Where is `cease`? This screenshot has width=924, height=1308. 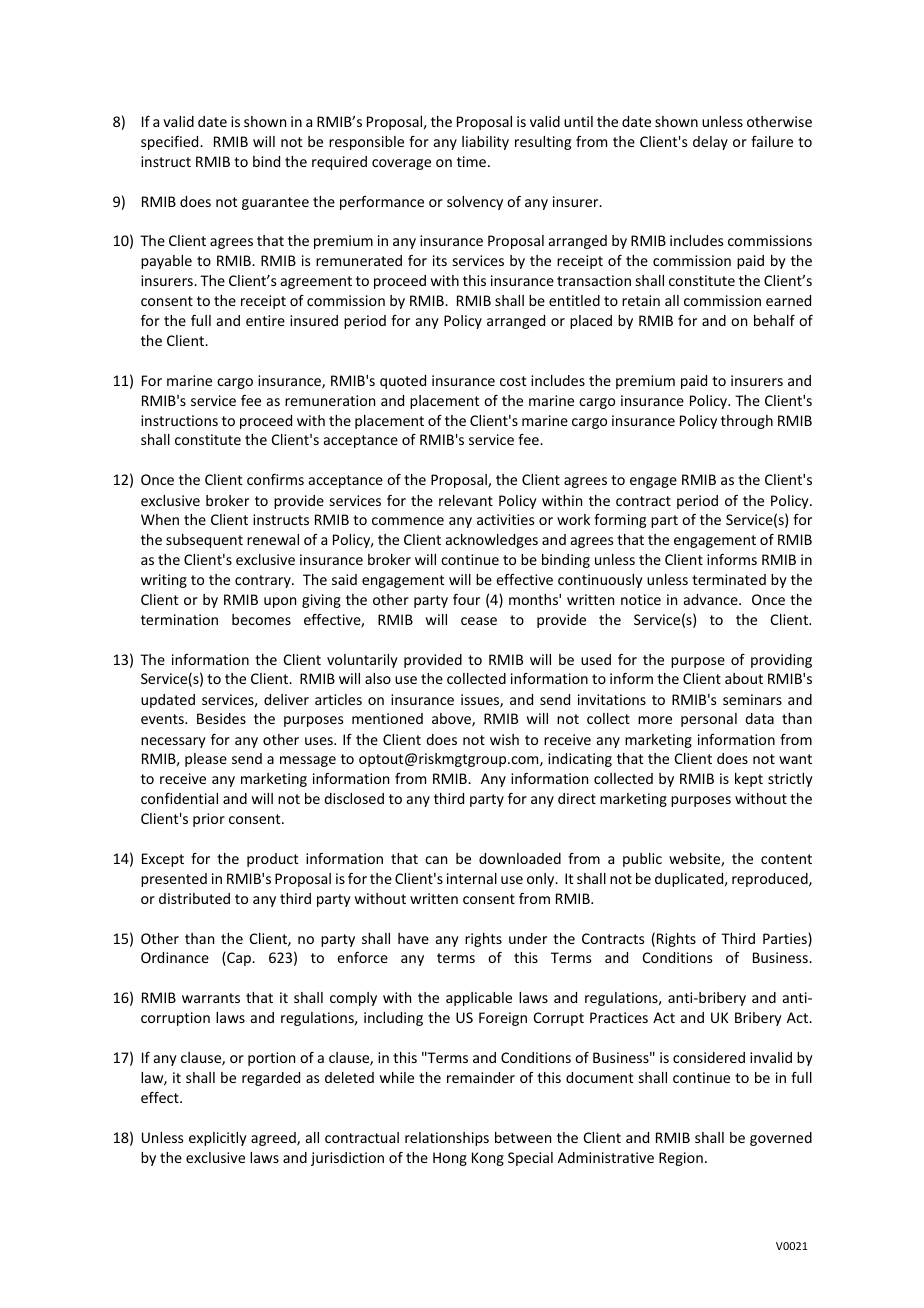
cease is located at coordinates (479, 621).
